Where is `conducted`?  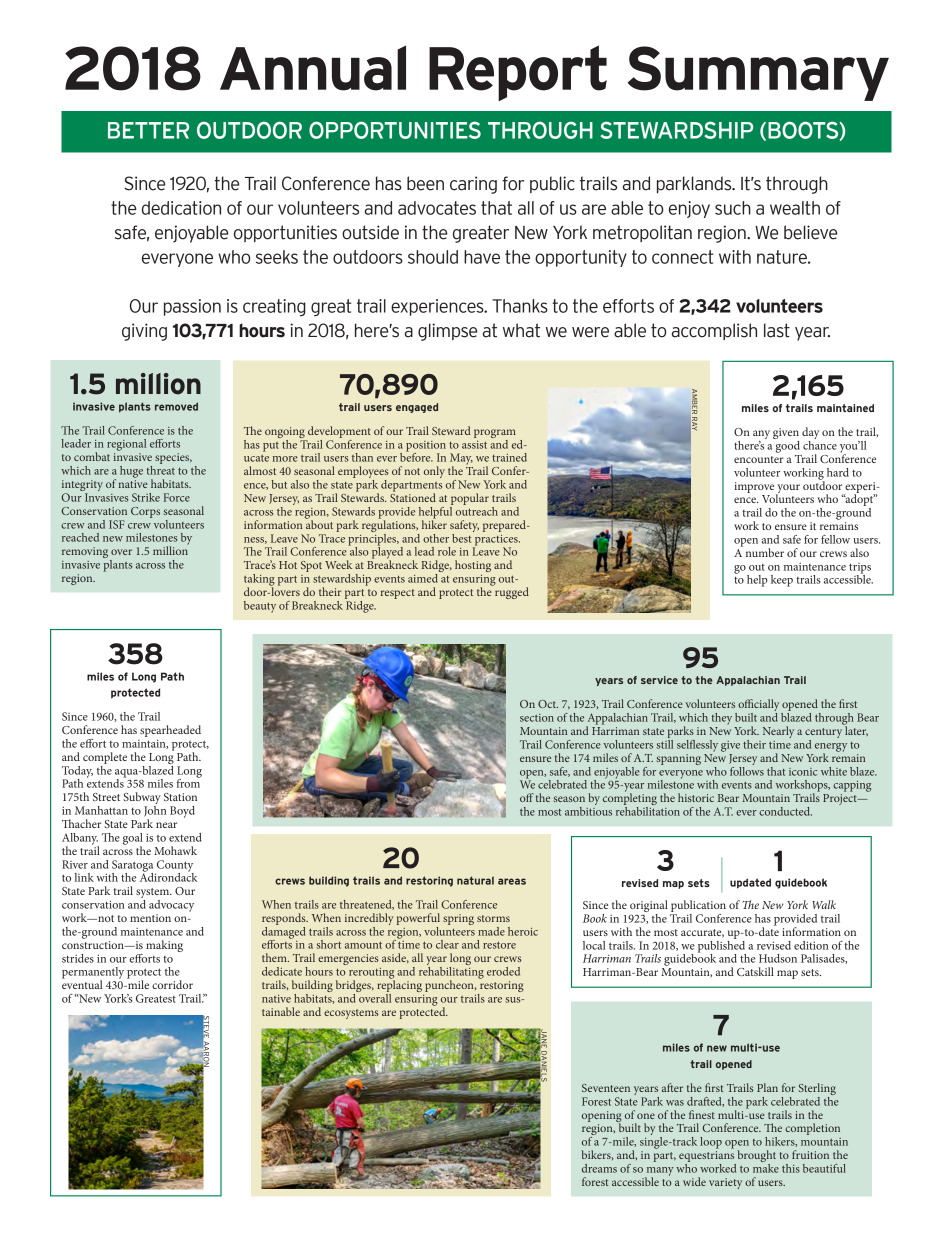 conducted is located at coordinates (785, 811).
